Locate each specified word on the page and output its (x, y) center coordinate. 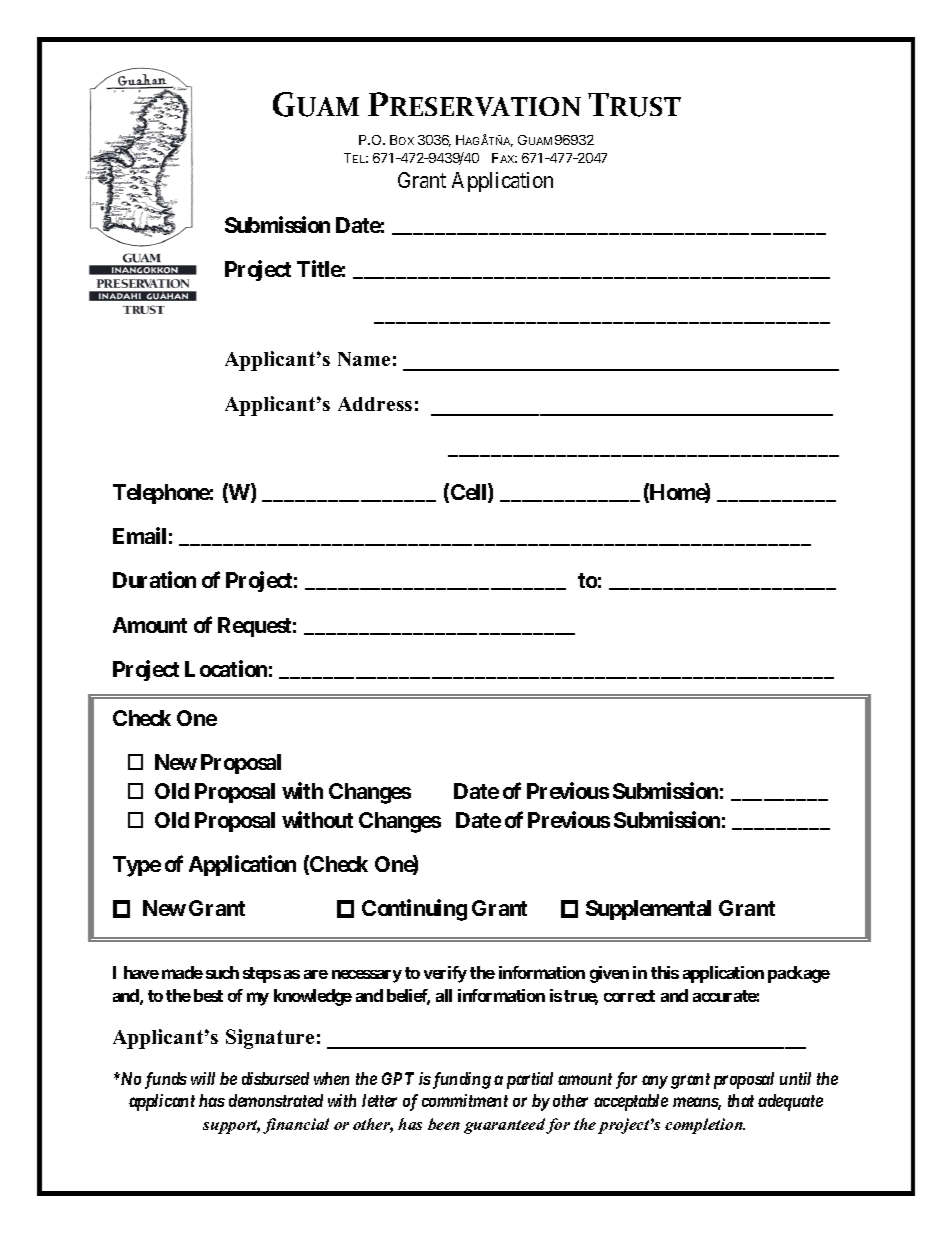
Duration (154, 579)
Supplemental (648, 910)
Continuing (414, 910)
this (665, 972)
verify (445, 974)
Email (139, 535)
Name (364, 359)
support (231, 1127)
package (799, 974)
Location (226, 669)
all (444, 995)
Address (375, 404)
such (222, 972)
